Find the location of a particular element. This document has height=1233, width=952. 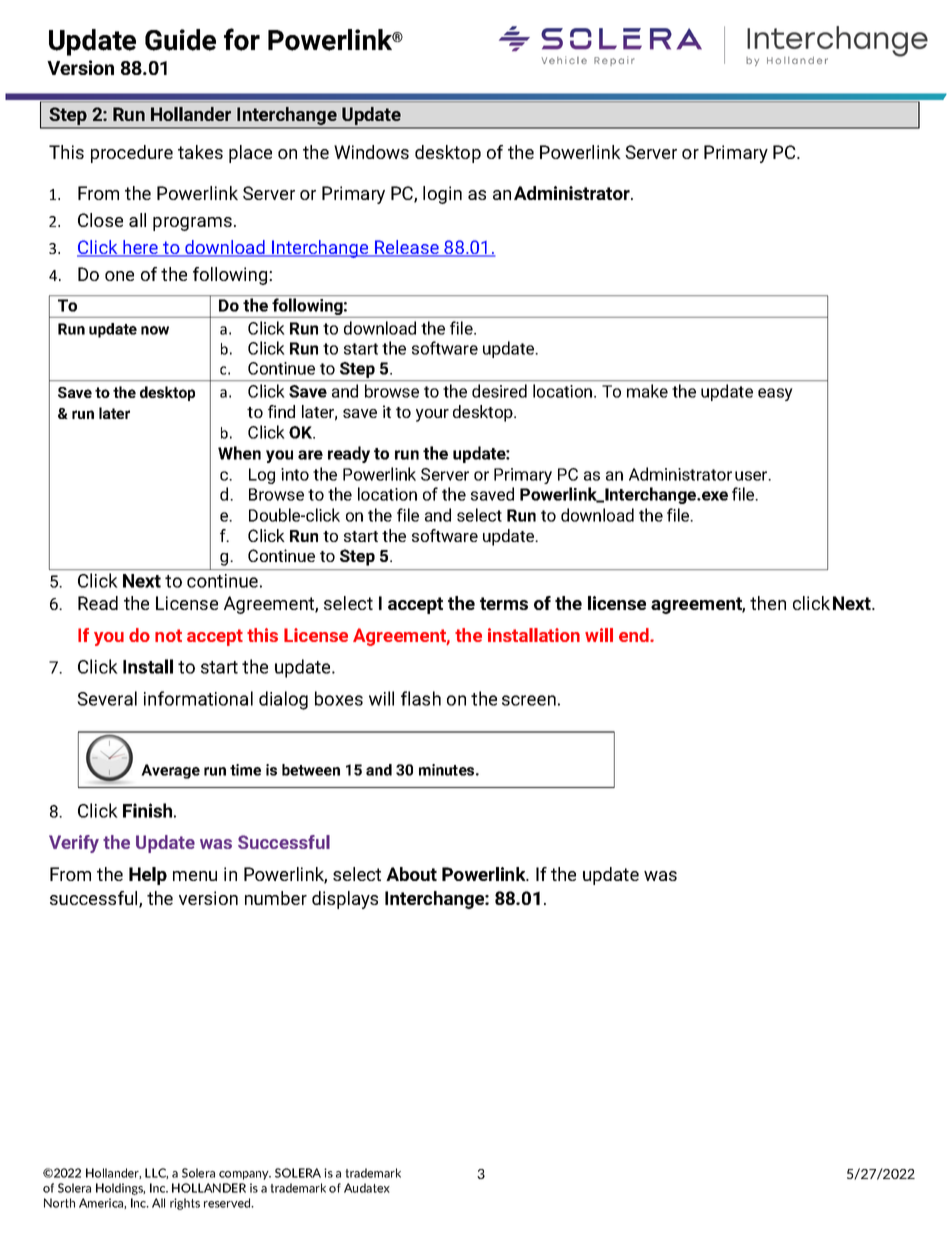

About is located at coordinates (411, 874).
